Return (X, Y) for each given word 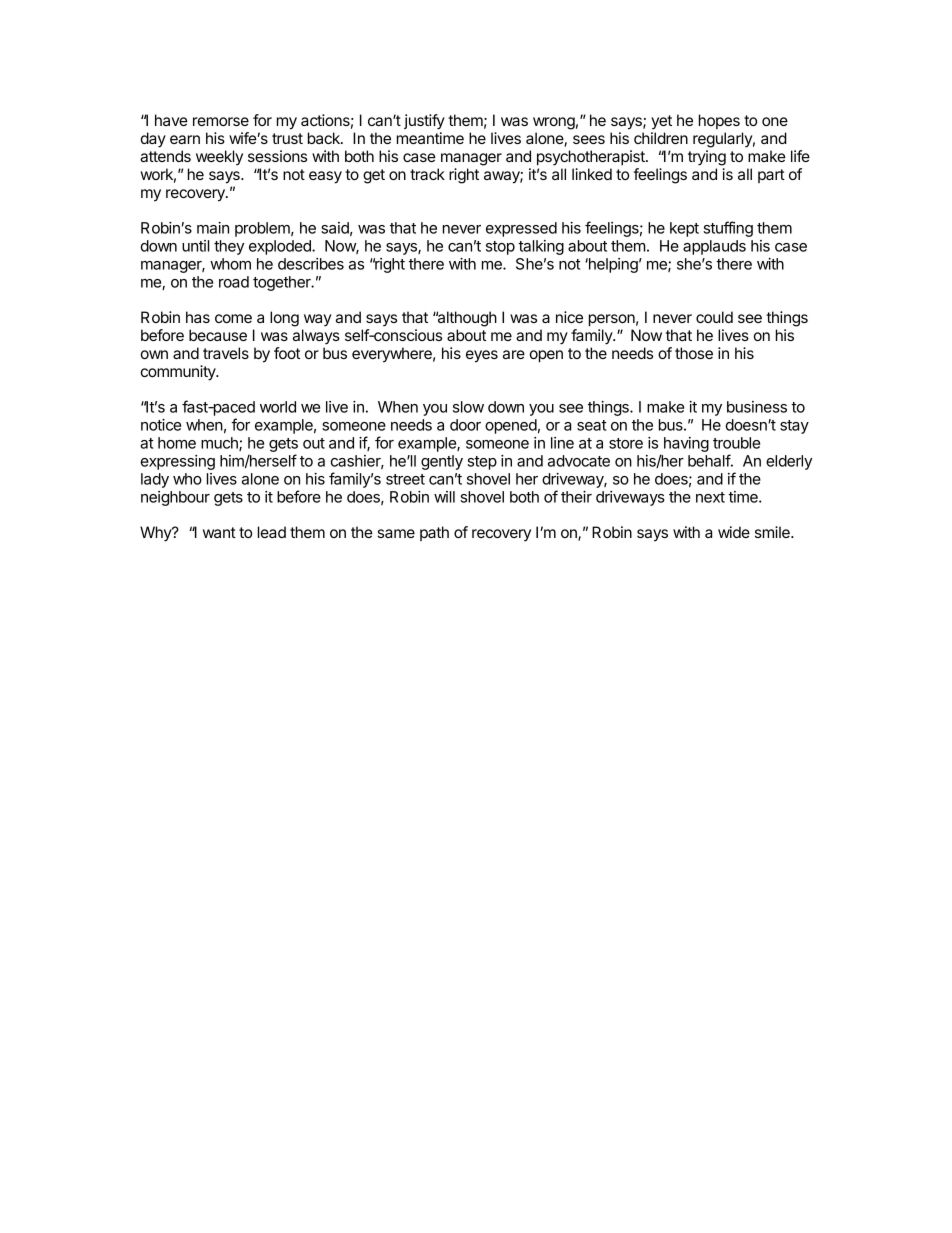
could (714, 317)
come (233, 318)
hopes (719, 121)
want (219, 532)
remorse (221, 121)
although (466, 319)
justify (424, 122)
